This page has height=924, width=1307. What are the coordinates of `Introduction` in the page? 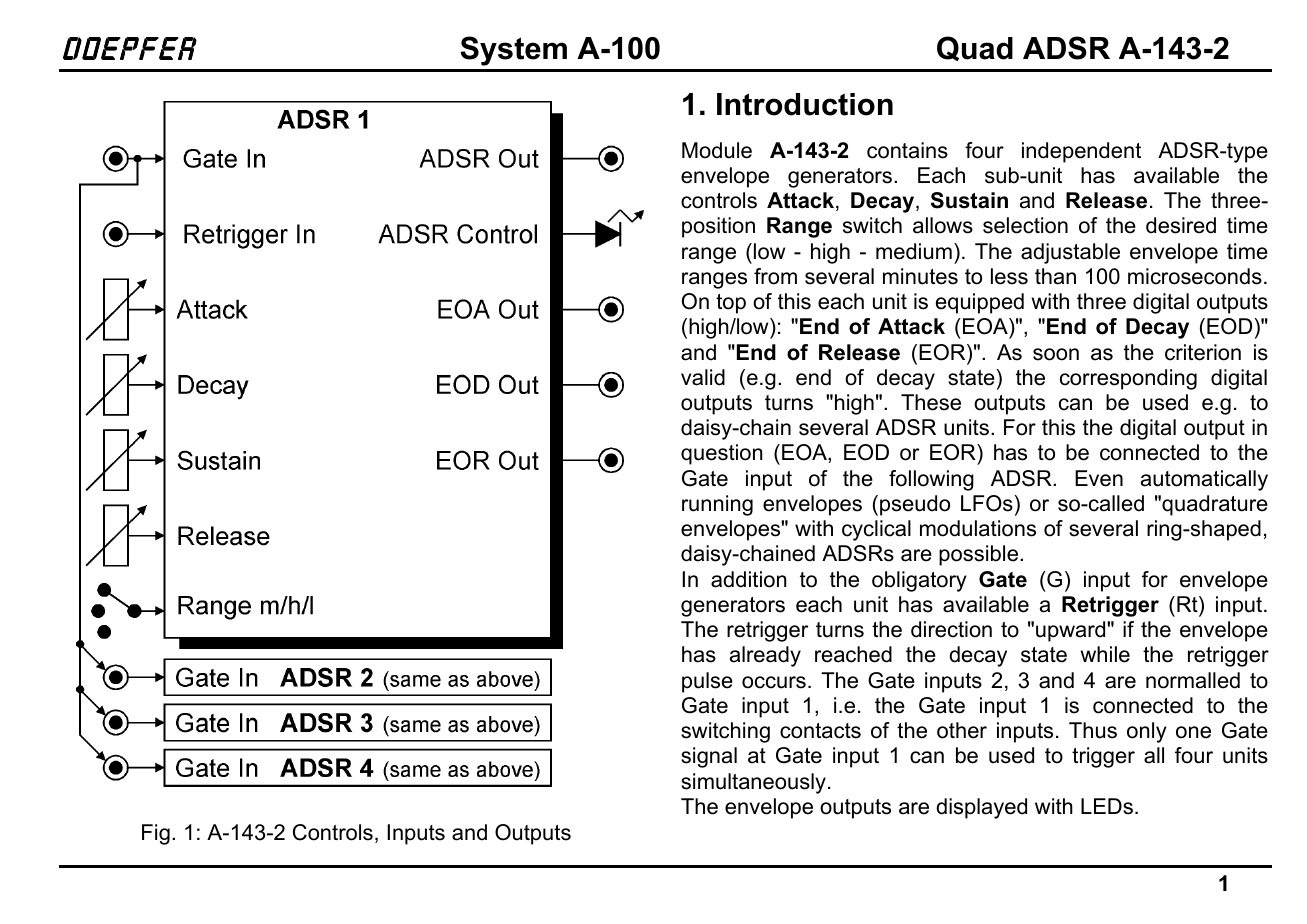 It's located at (805, 104).
